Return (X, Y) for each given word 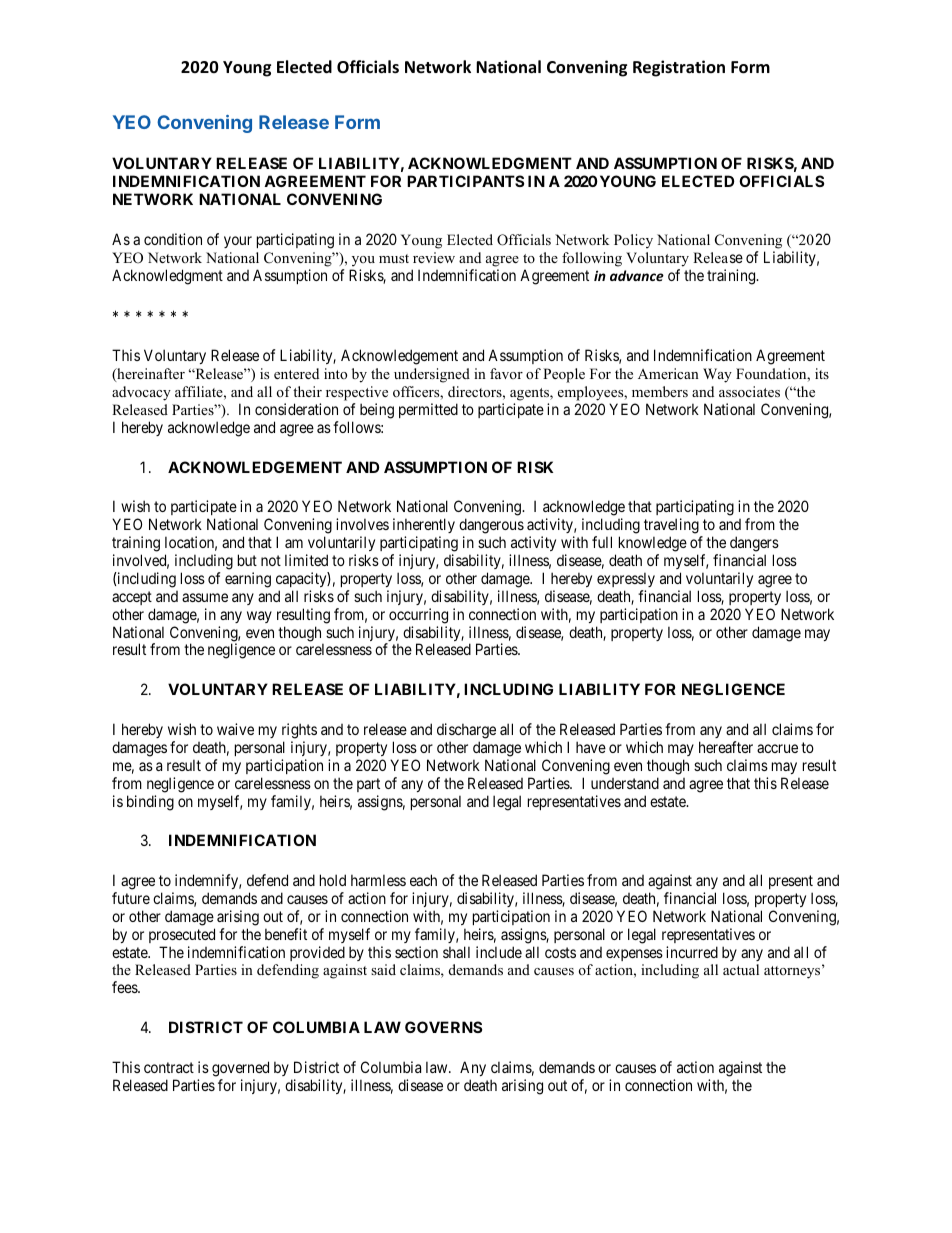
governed (240, 1069)
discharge (466, 731)
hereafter (726, 747)
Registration (679, 68)
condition (173, 239)
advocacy (141, 393)
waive (235, 729)
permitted (428, 410)
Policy (633, 241)
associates (749, 391)
